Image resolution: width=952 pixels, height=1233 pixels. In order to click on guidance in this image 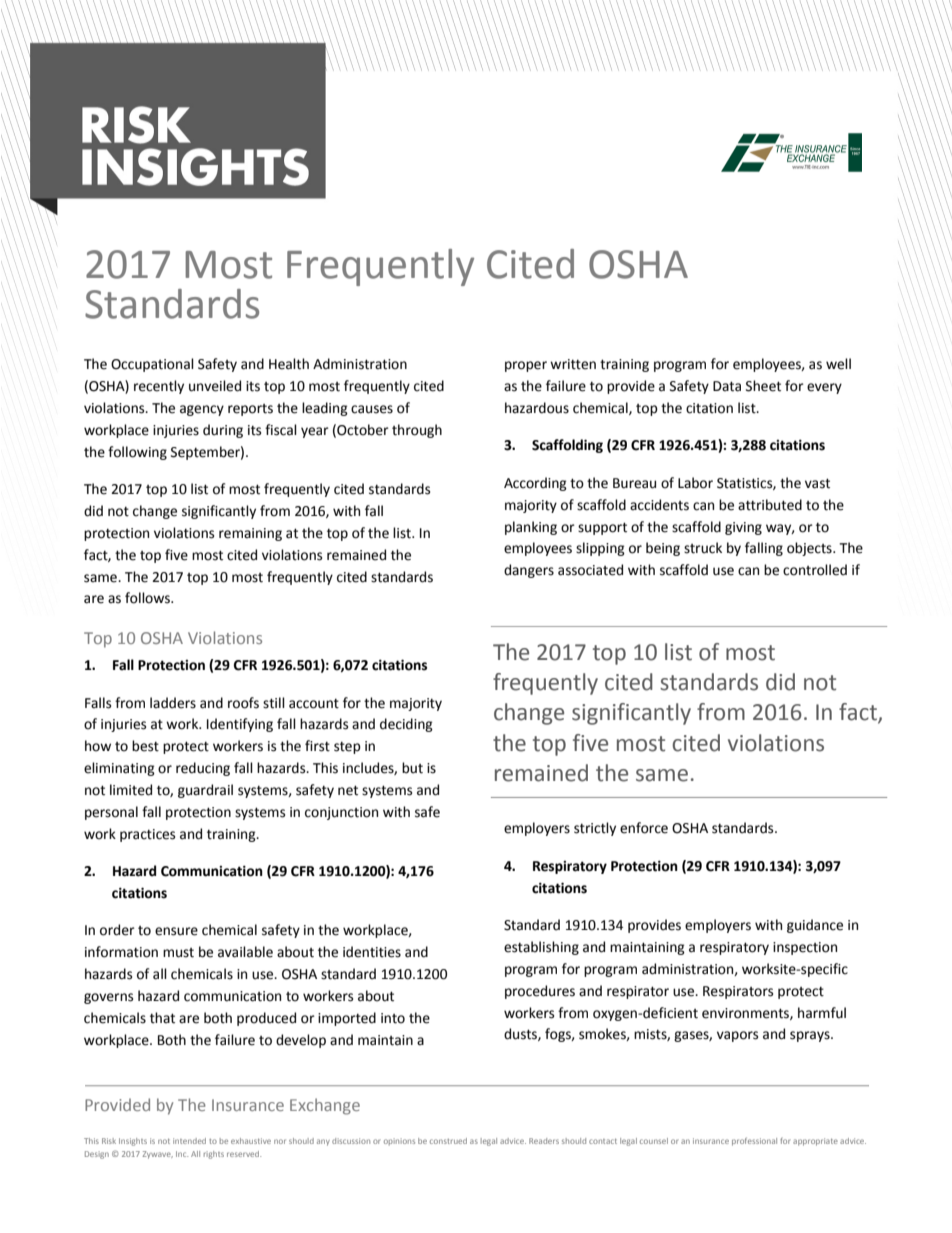, I will do `click(815, 926)`.
